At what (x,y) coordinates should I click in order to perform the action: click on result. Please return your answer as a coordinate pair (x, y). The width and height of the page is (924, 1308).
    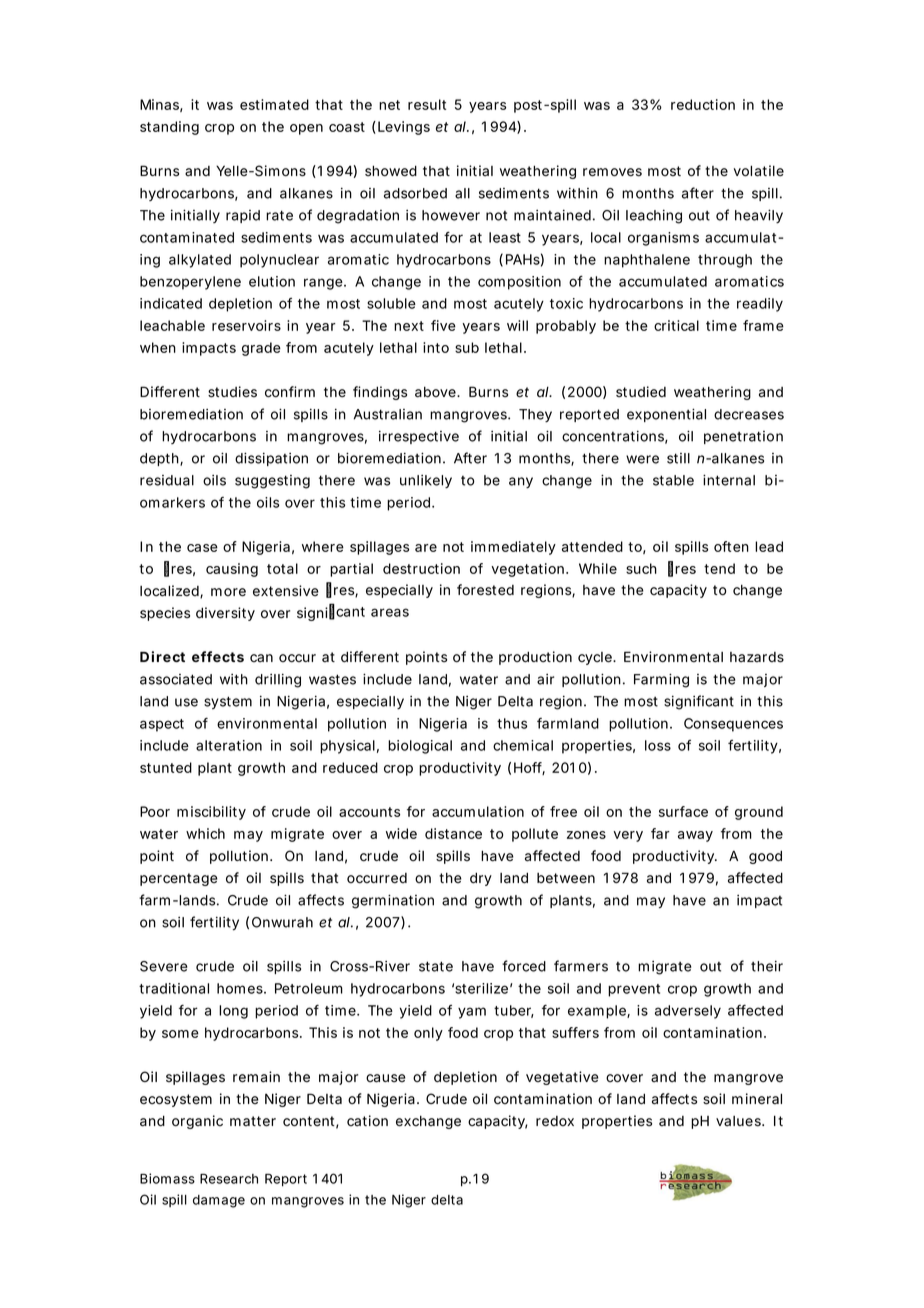
    Looking at the image, I should click on (427, 104).
